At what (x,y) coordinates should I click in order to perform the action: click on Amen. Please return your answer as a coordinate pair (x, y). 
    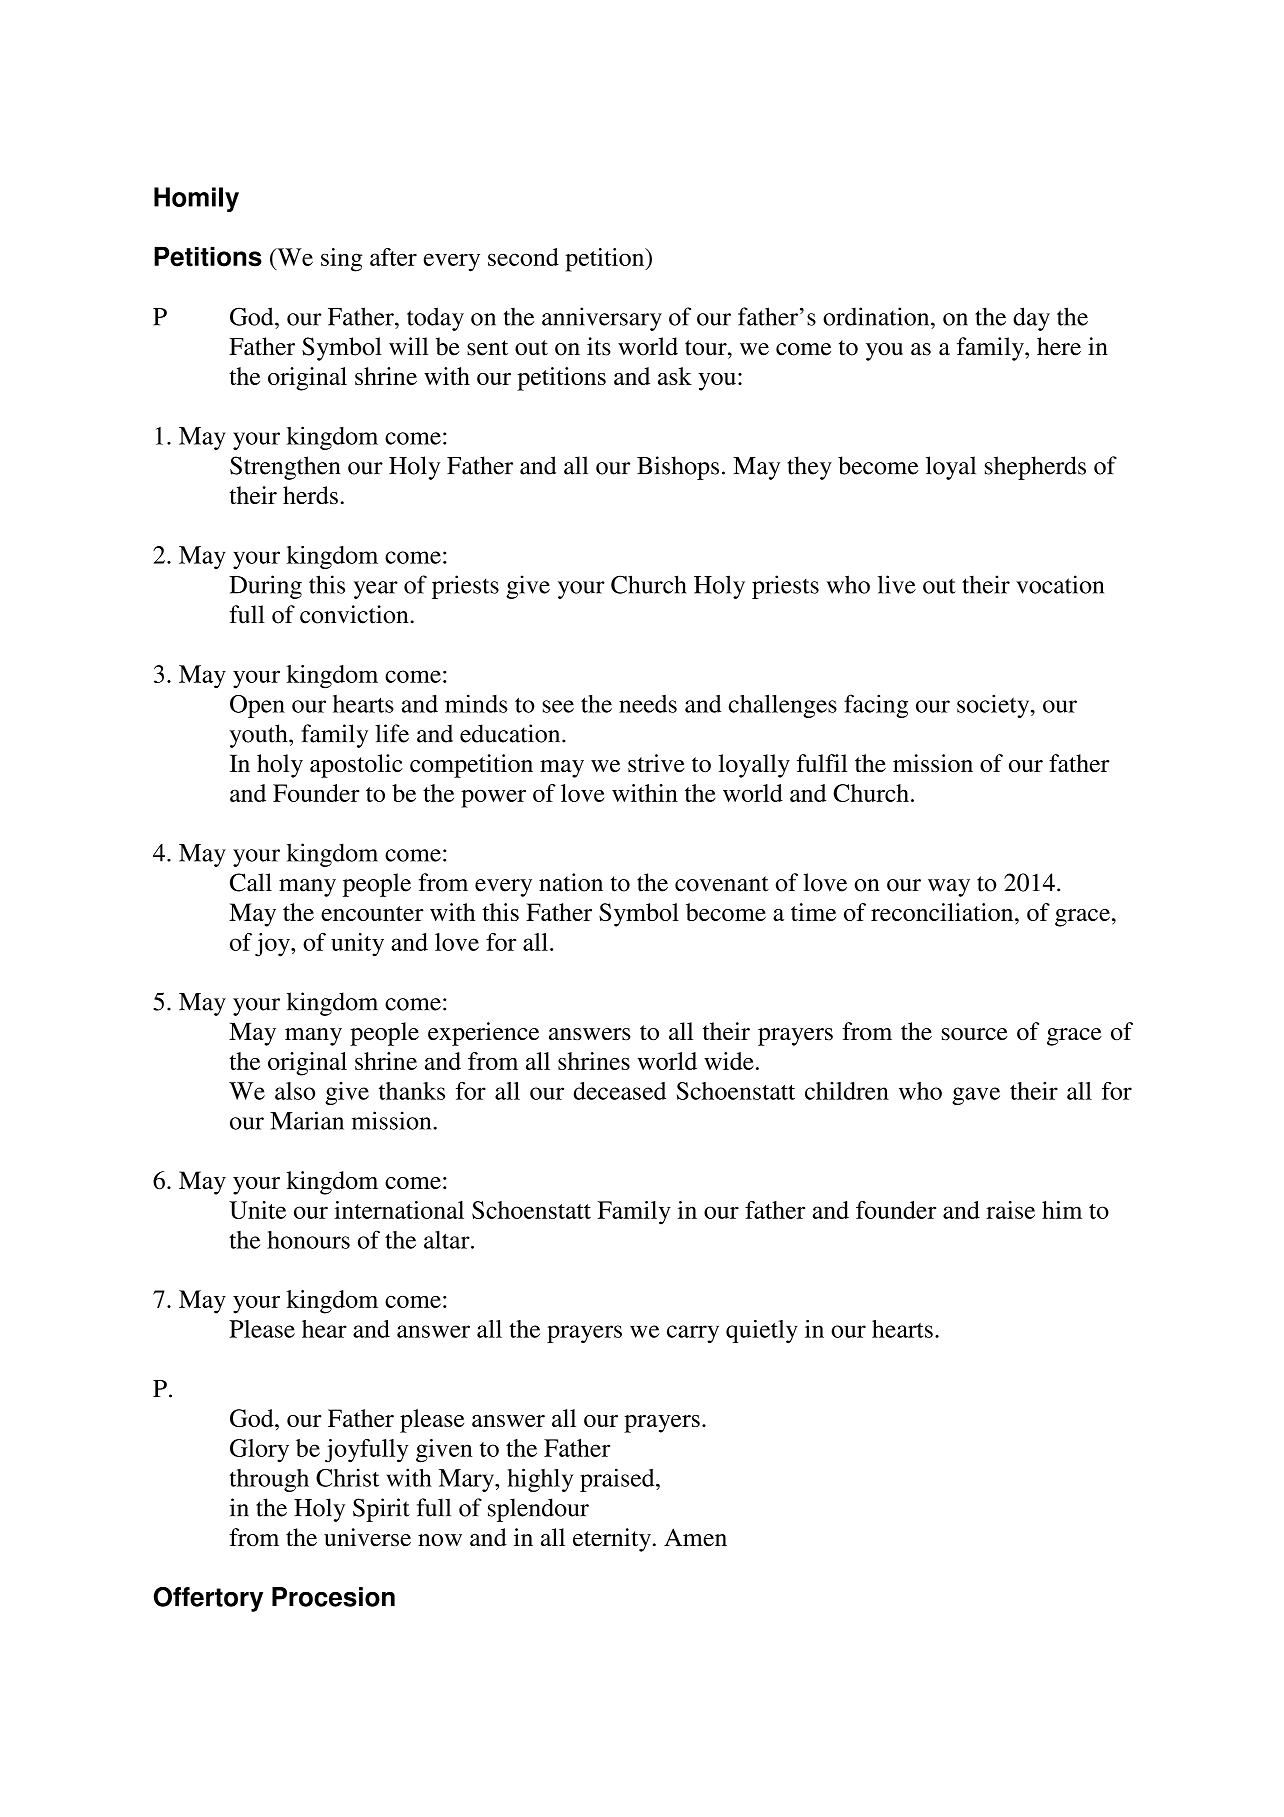
    Looking at the image, I should click on (695, 1537).
